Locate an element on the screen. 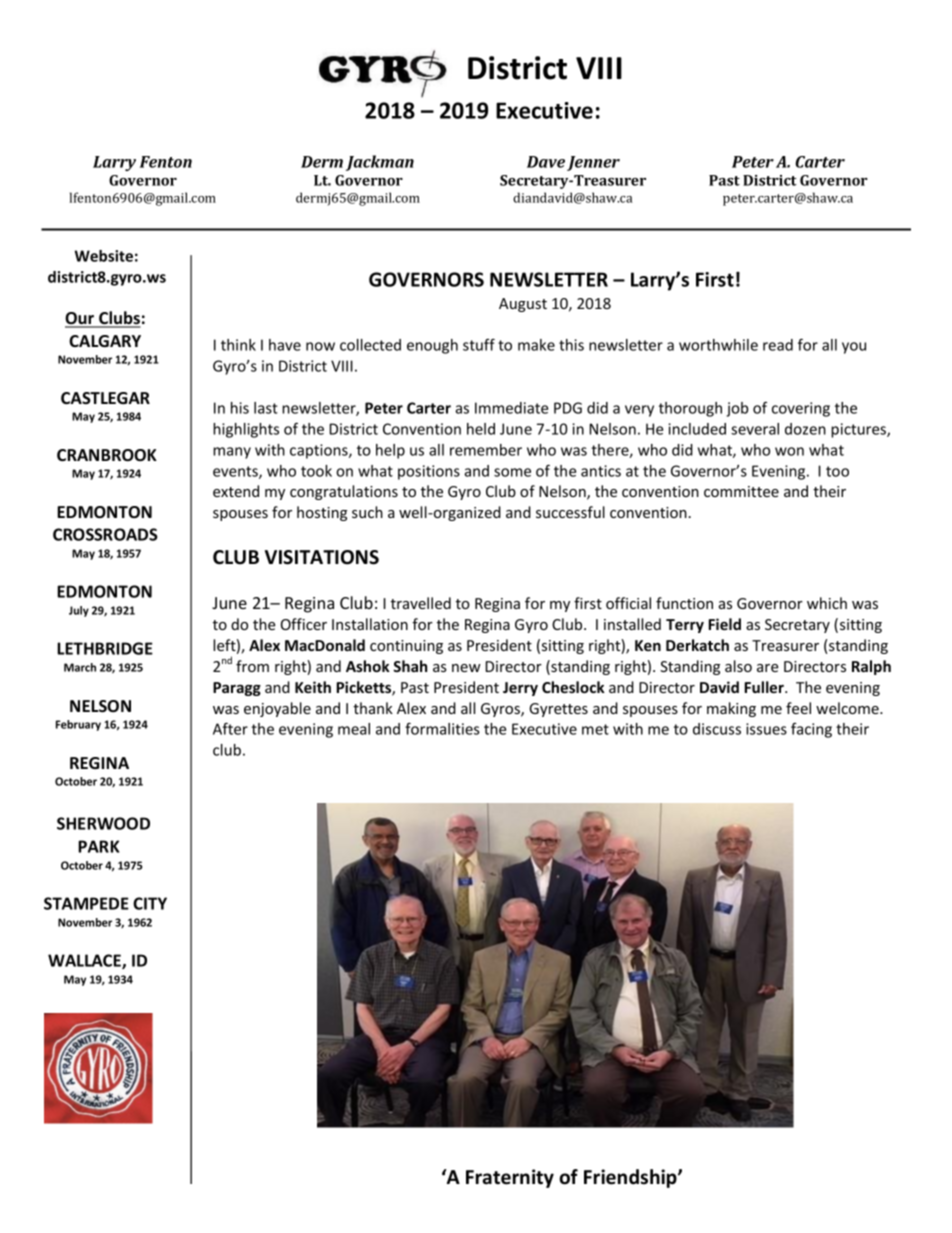 Image resolution: width=952 pixels, height=1233 pixels. are is located at coordinates (767, 668).
